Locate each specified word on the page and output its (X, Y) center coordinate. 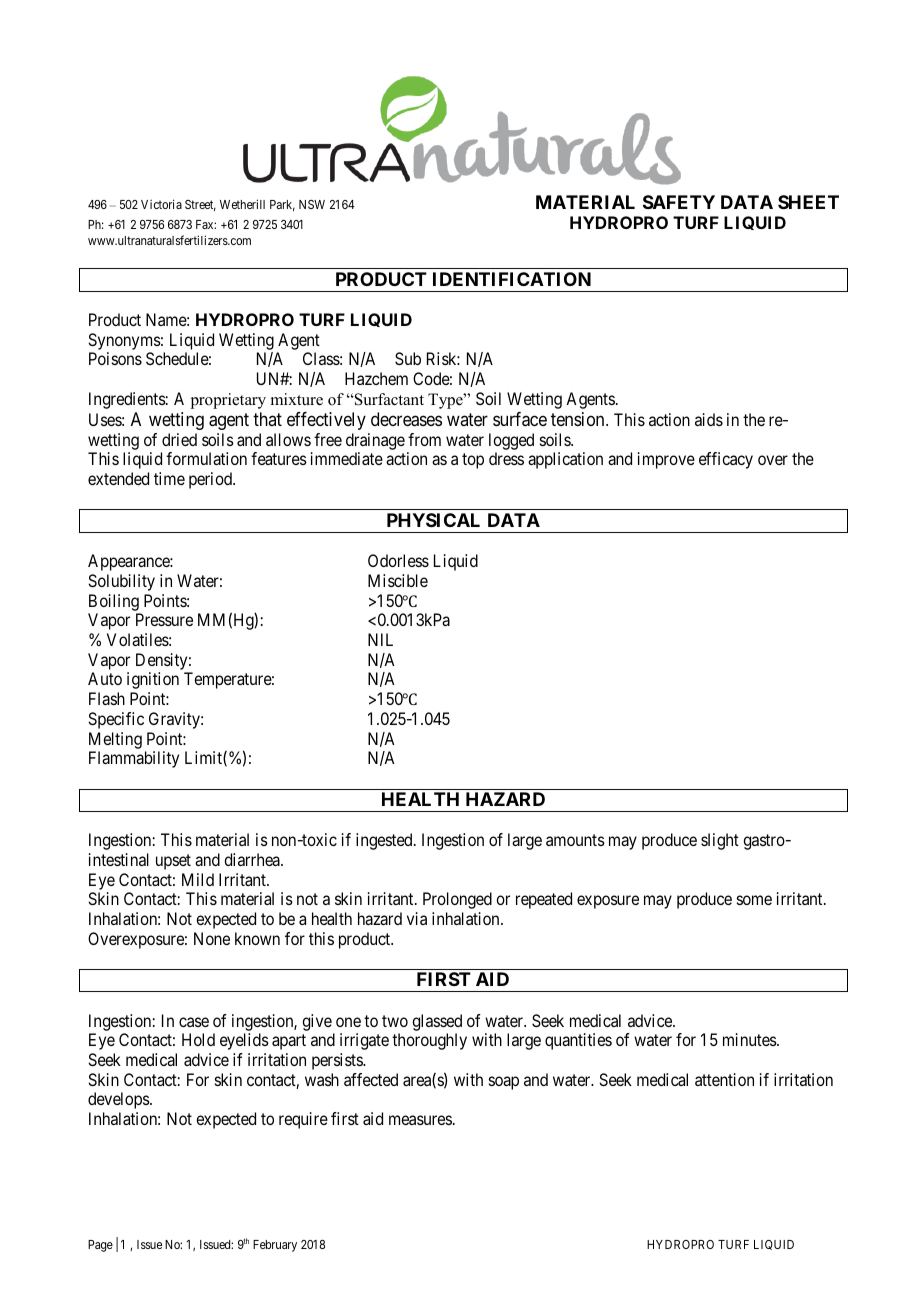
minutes (750, 1039)
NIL (380, 639)
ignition (153, 680)
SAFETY (679, 202)
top (473, 461)
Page (100, 1246)
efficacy (726, 460)
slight (720, 841)
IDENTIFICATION (512, 279)
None (212, 938)
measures (420, 1120)
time (169, 478)
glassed (437, 1022)
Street (200, 205)
